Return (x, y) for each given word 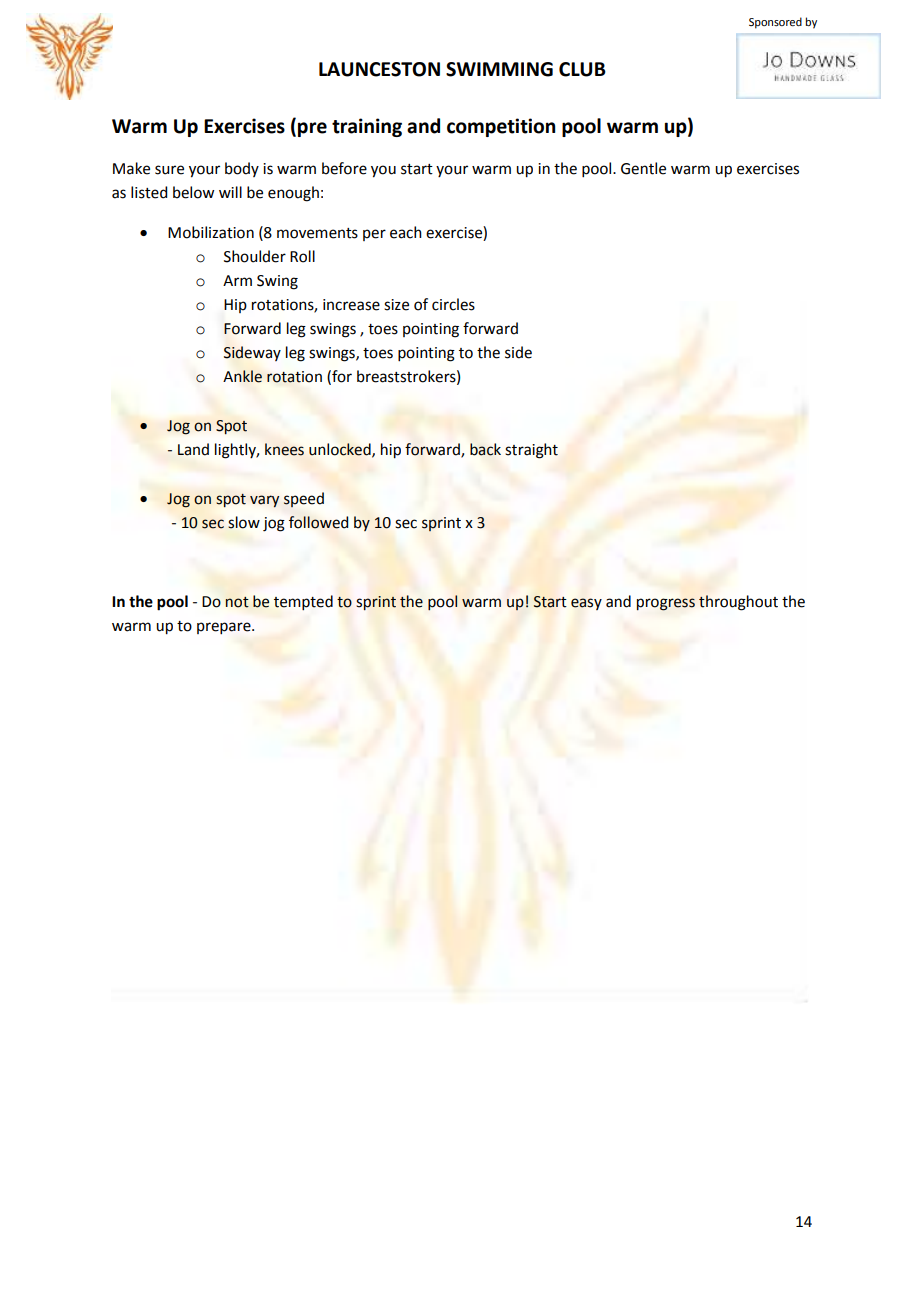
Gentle (643, 168)
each (406, 232)
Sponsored (775, 23)
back (485, 449)
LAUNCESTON (379, 69)
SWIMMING (499, 69)
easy (586, 604)
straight (531, 451)
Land (193, 449)
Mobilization (211, 232)
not (237, 602)
